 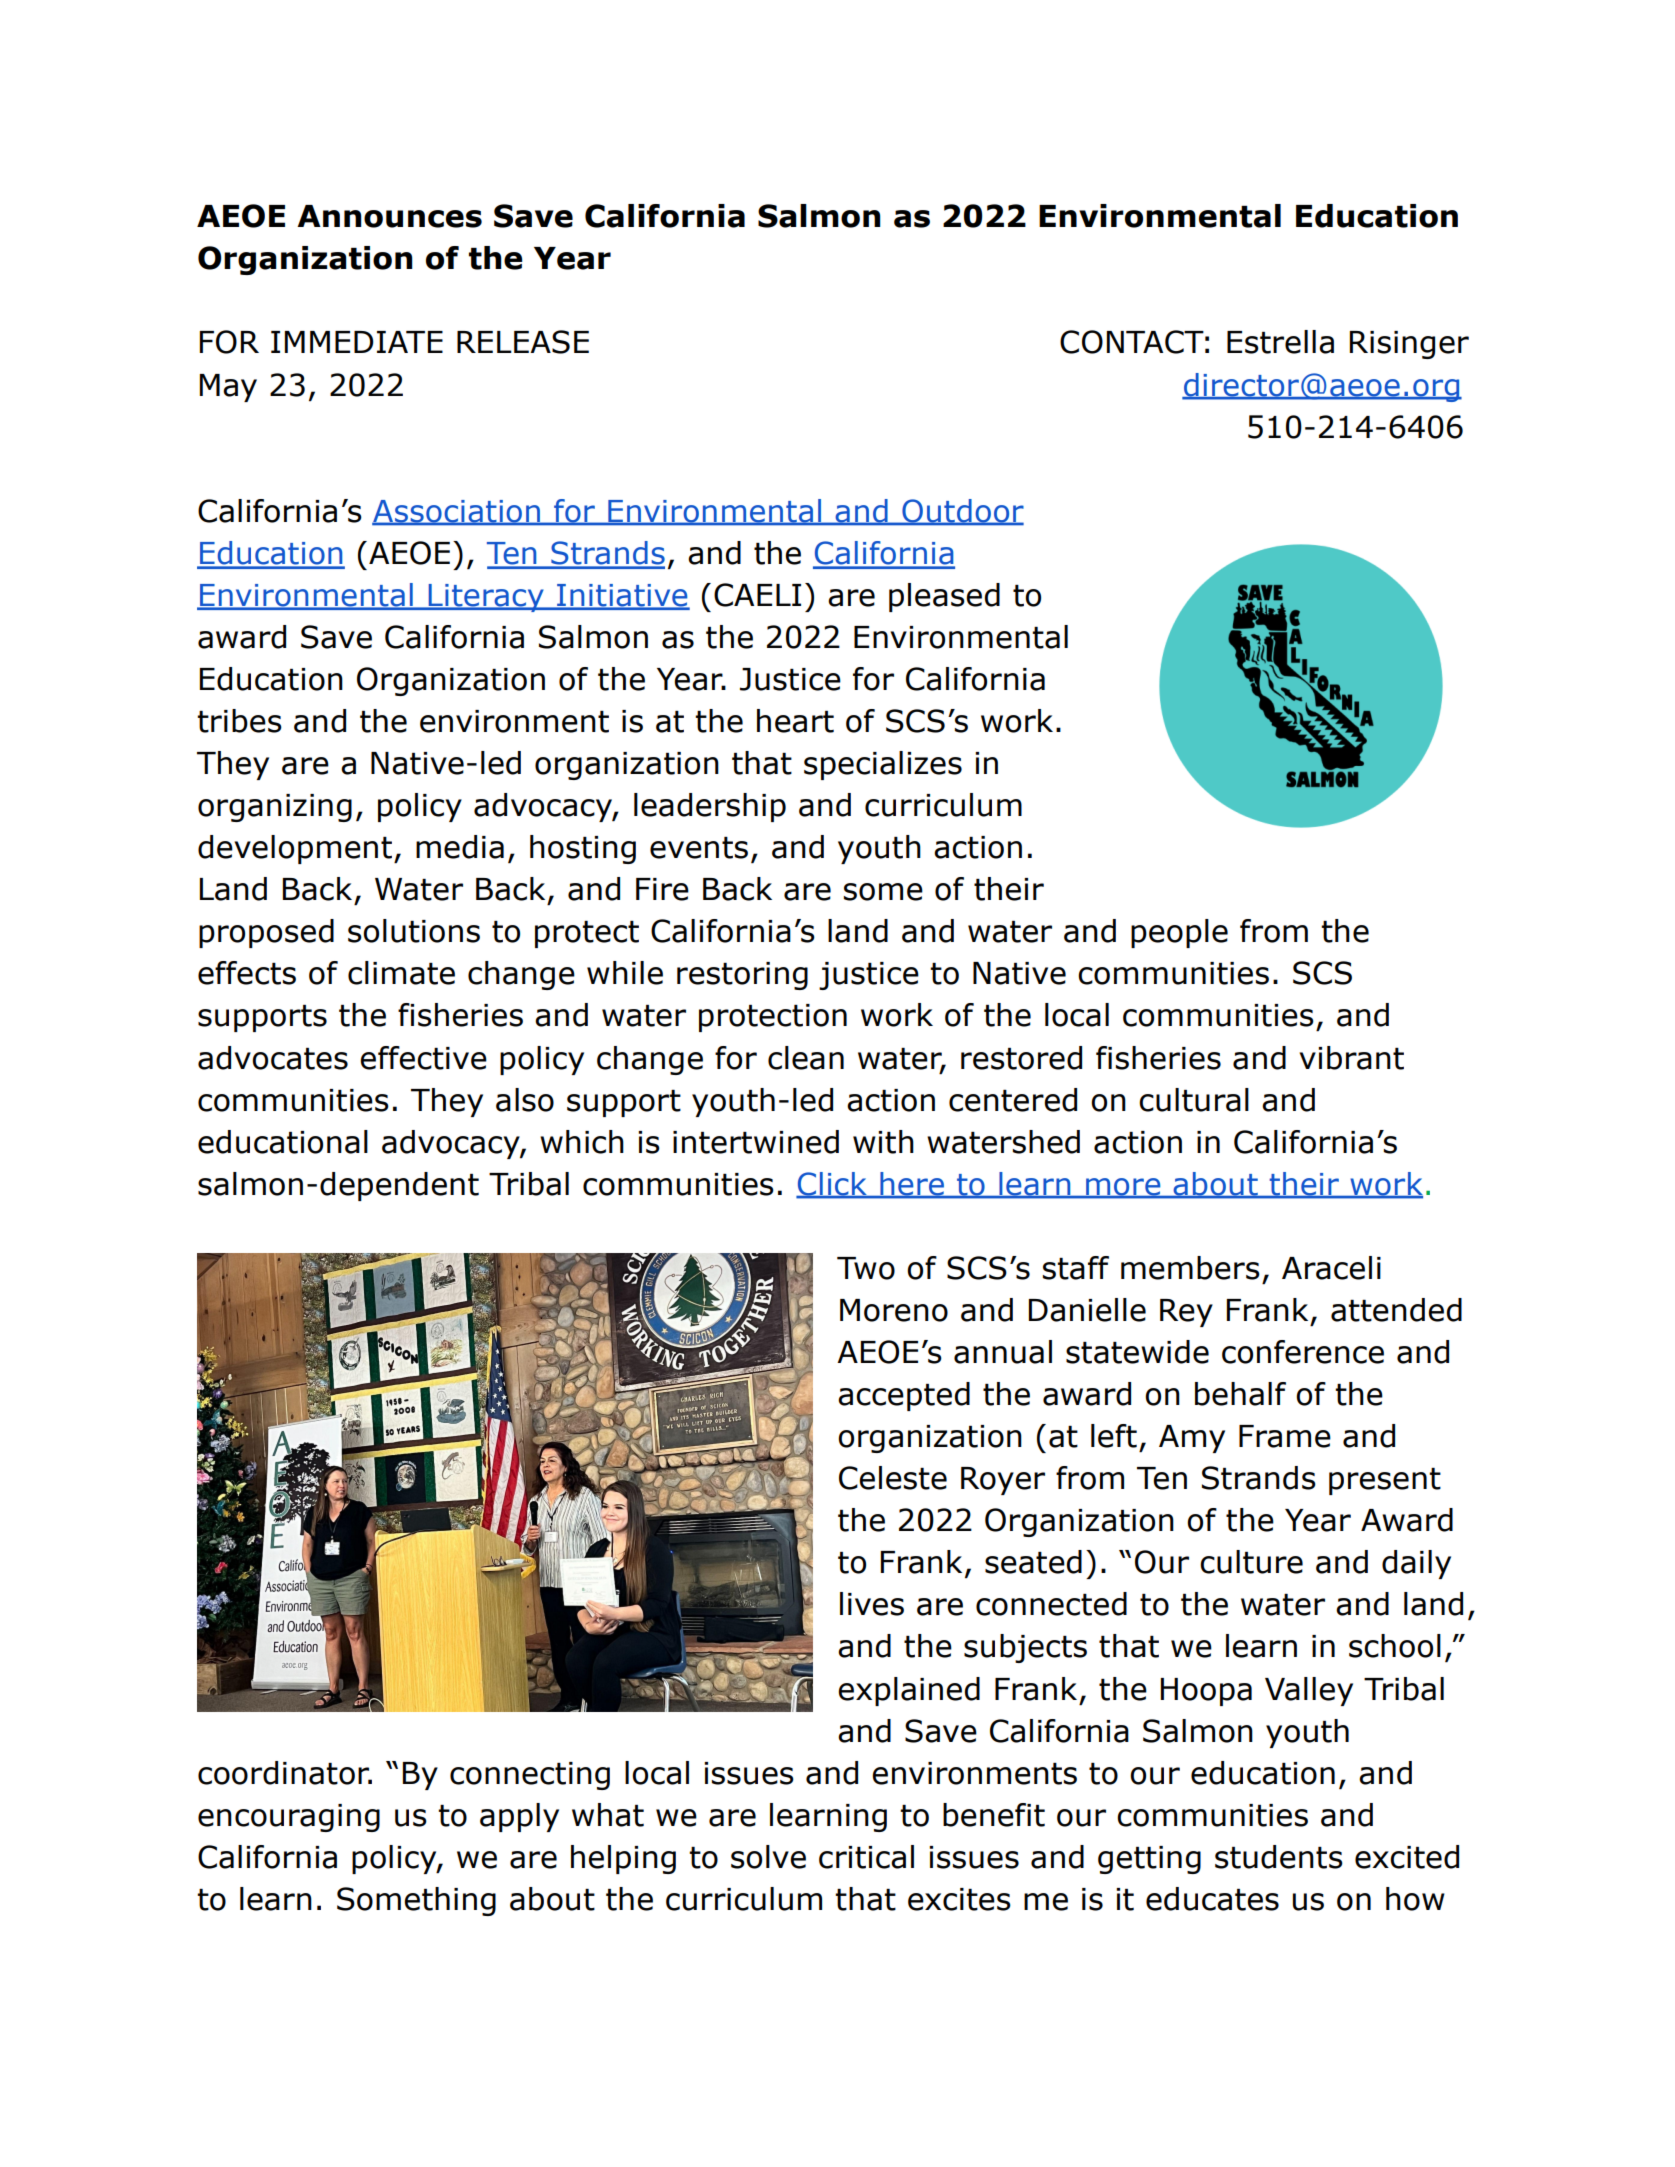 I want to click on RELEASE, so click(x=523, y=342).
